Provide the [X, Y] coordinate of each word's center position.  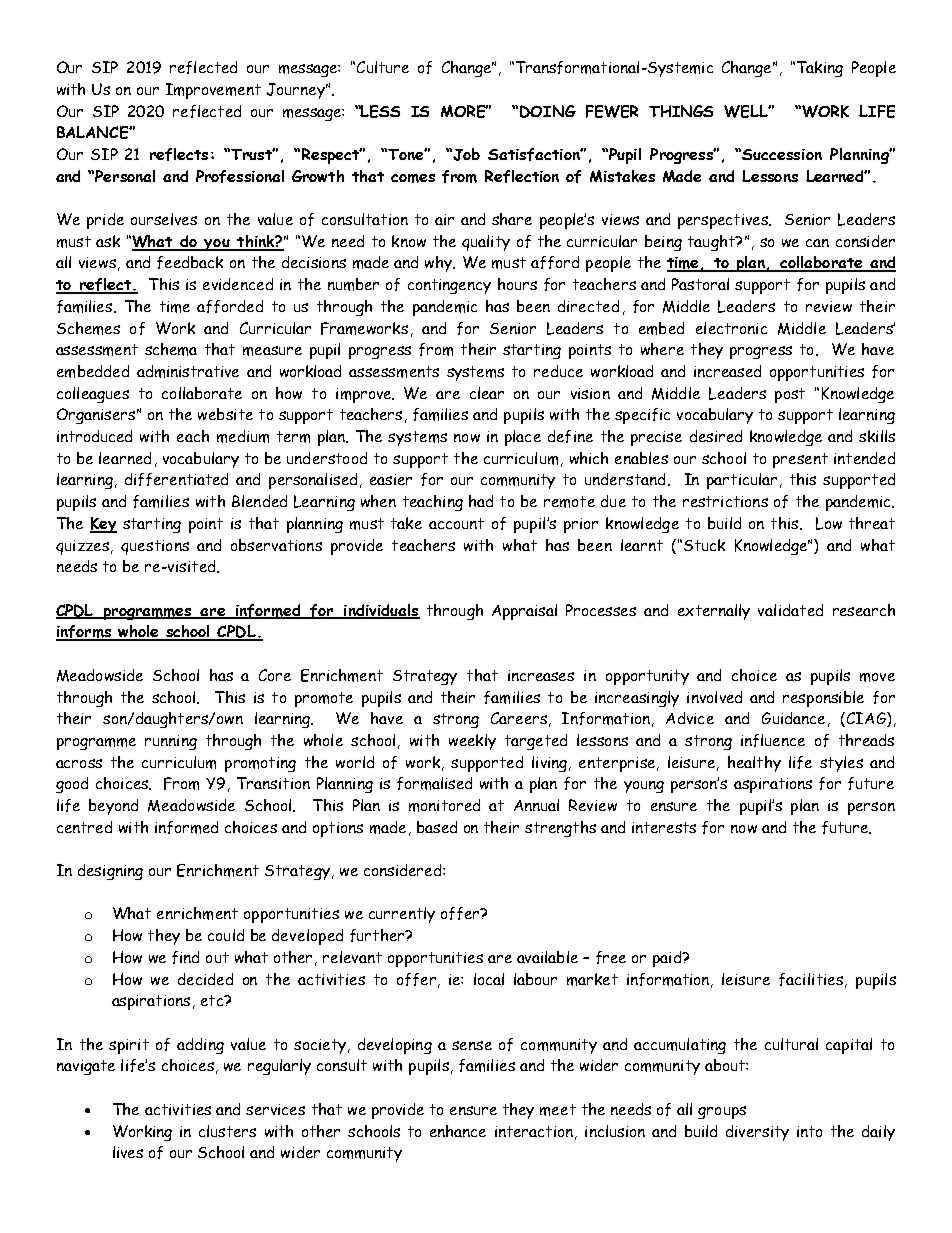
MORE [464, 111]
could [226, 935]
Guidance [793, 718]
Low [829, 523]
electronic [731, 328]
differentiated [176, 479]
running [171, 742]
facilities [811, 979]
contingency [449, 286]
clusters [227, 1131]
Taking [818, 69]
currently [402, 915]
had [481, 501]
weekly [472, 742]
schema [171, 349]
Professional [240, 176]
